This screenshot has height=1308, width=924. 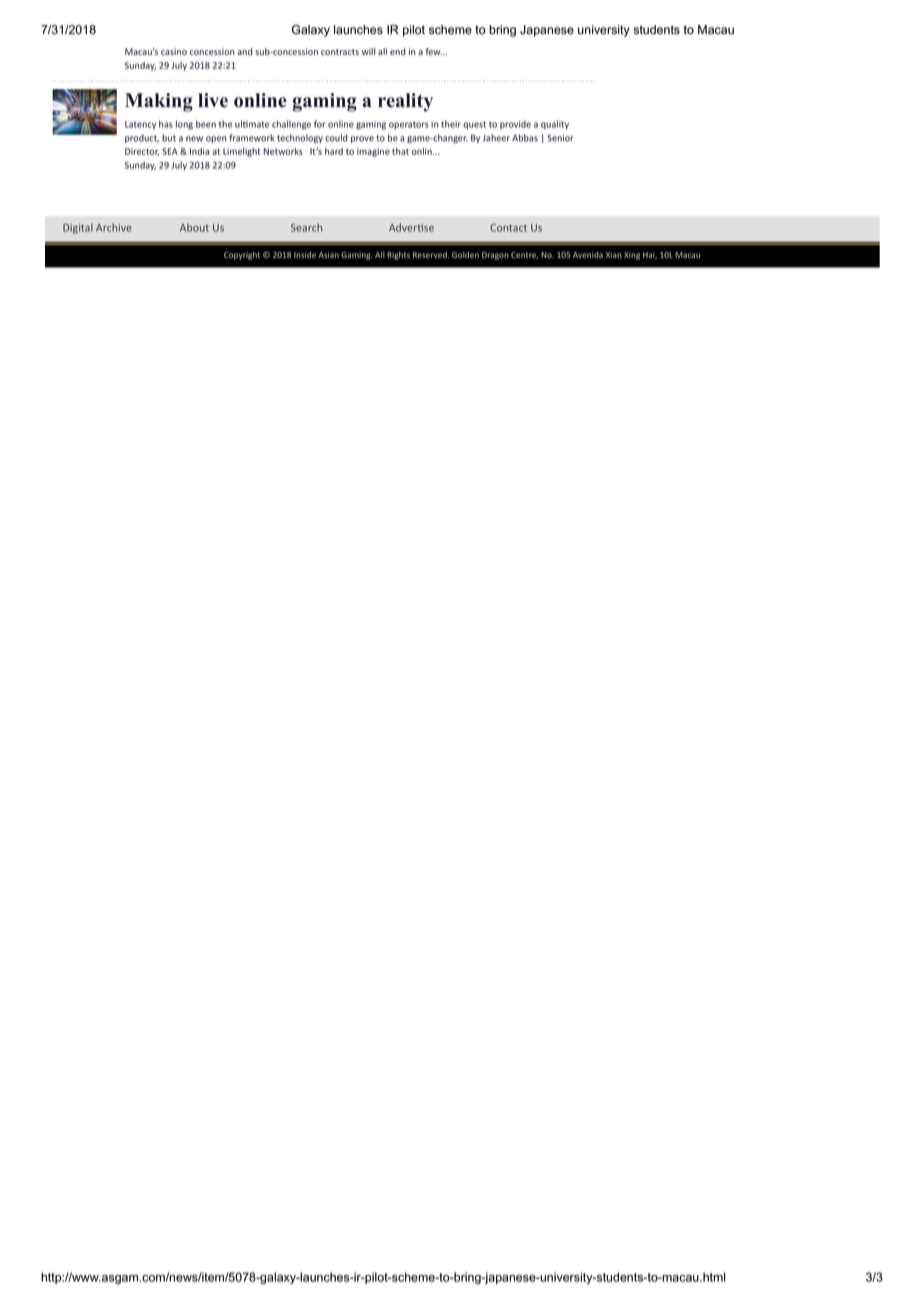 I want to click on casino, so click(x=174, y=51).
